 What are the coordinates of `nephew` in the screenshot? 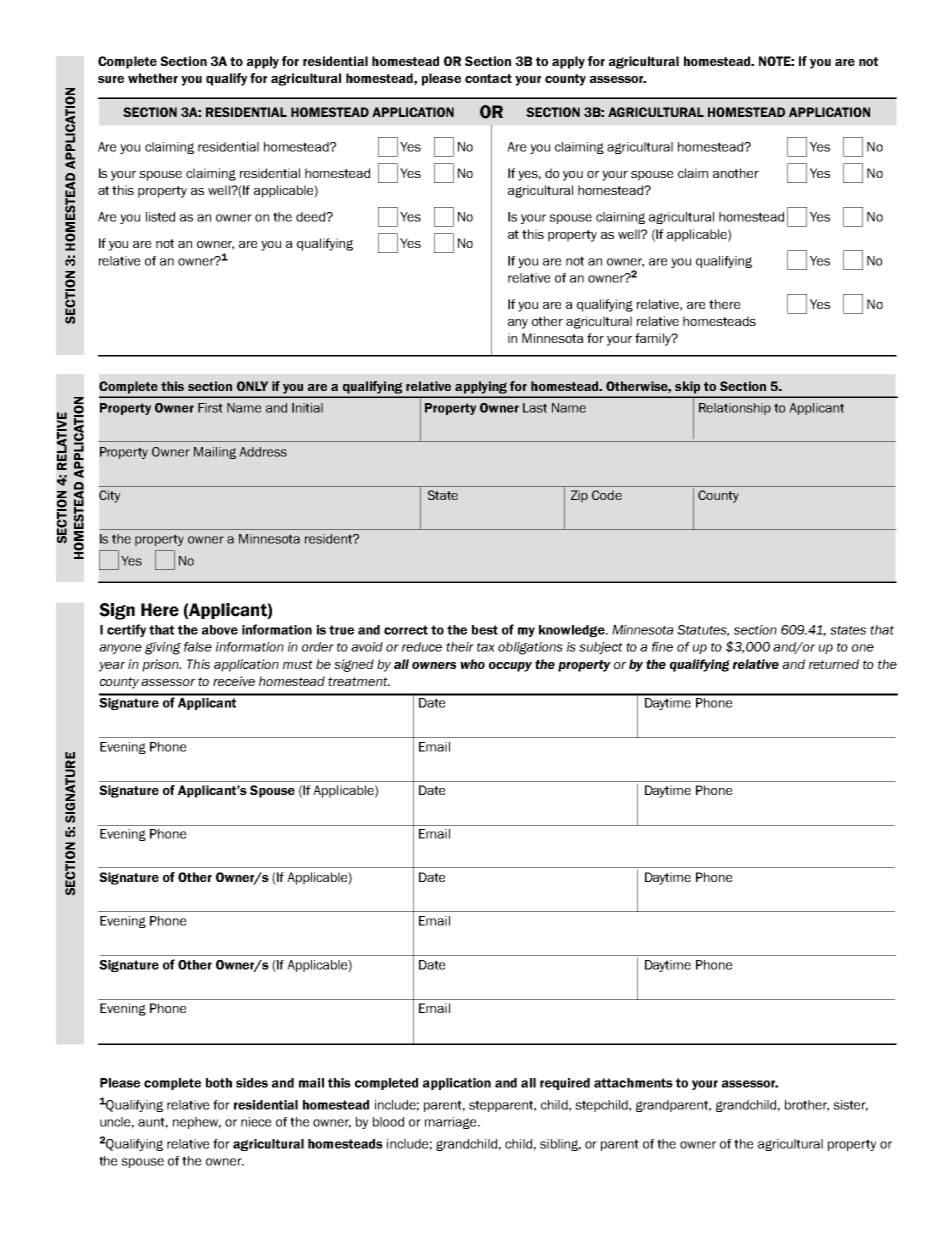 It's located at (197, 1123).
